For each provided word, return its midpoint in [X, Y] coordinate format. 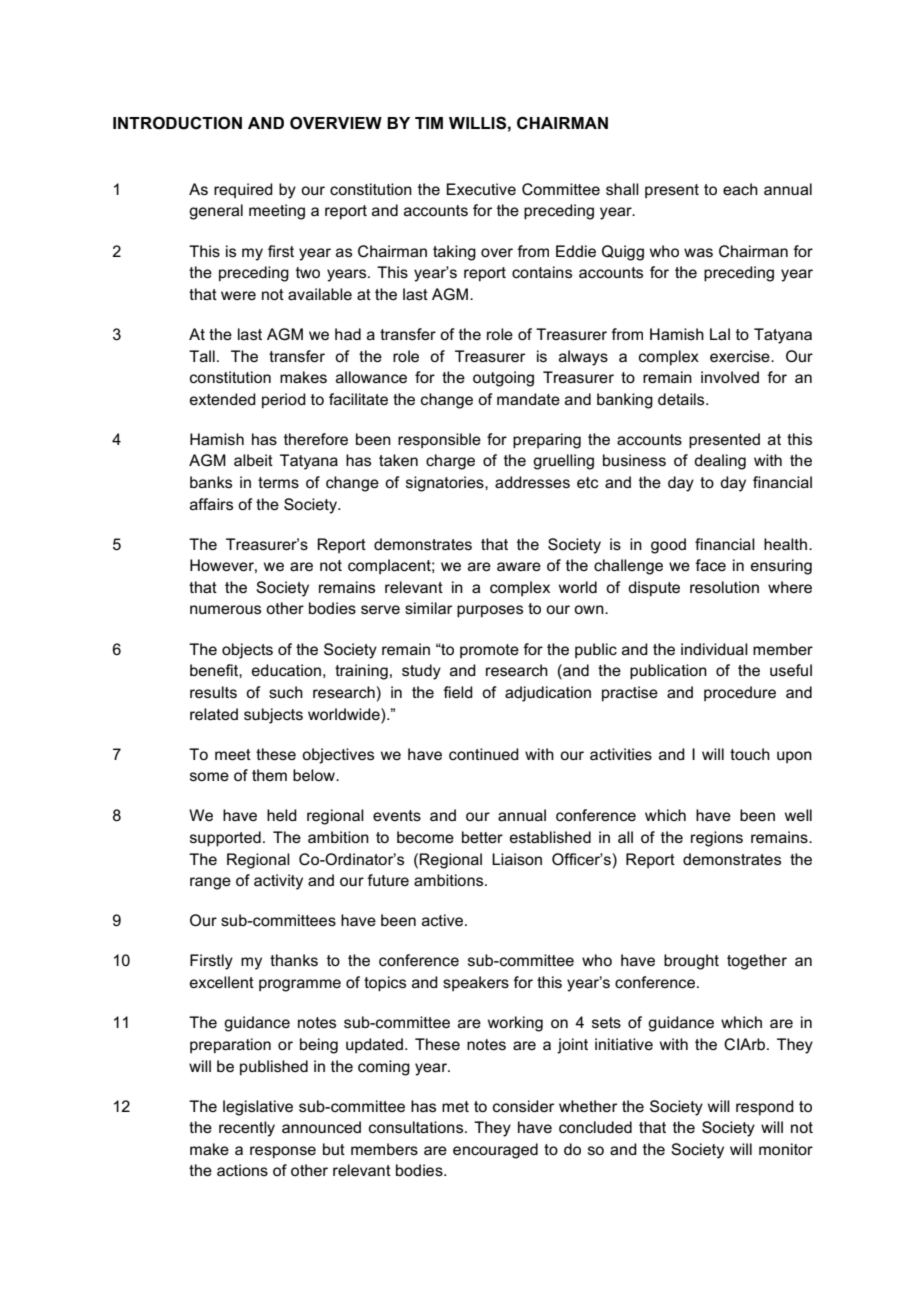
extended [223, 399]
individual [714, 649]
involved [730, 377]
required [243, 190]
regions [717, 839]
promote [489, 651]
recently [247, 1129]
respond [765, 1107]
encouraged [495, 1151]
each [740, 189]
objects [247, 651]
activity [278, 882]
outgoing [503, 379]
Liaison [517, 859]
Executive [481, 189]
